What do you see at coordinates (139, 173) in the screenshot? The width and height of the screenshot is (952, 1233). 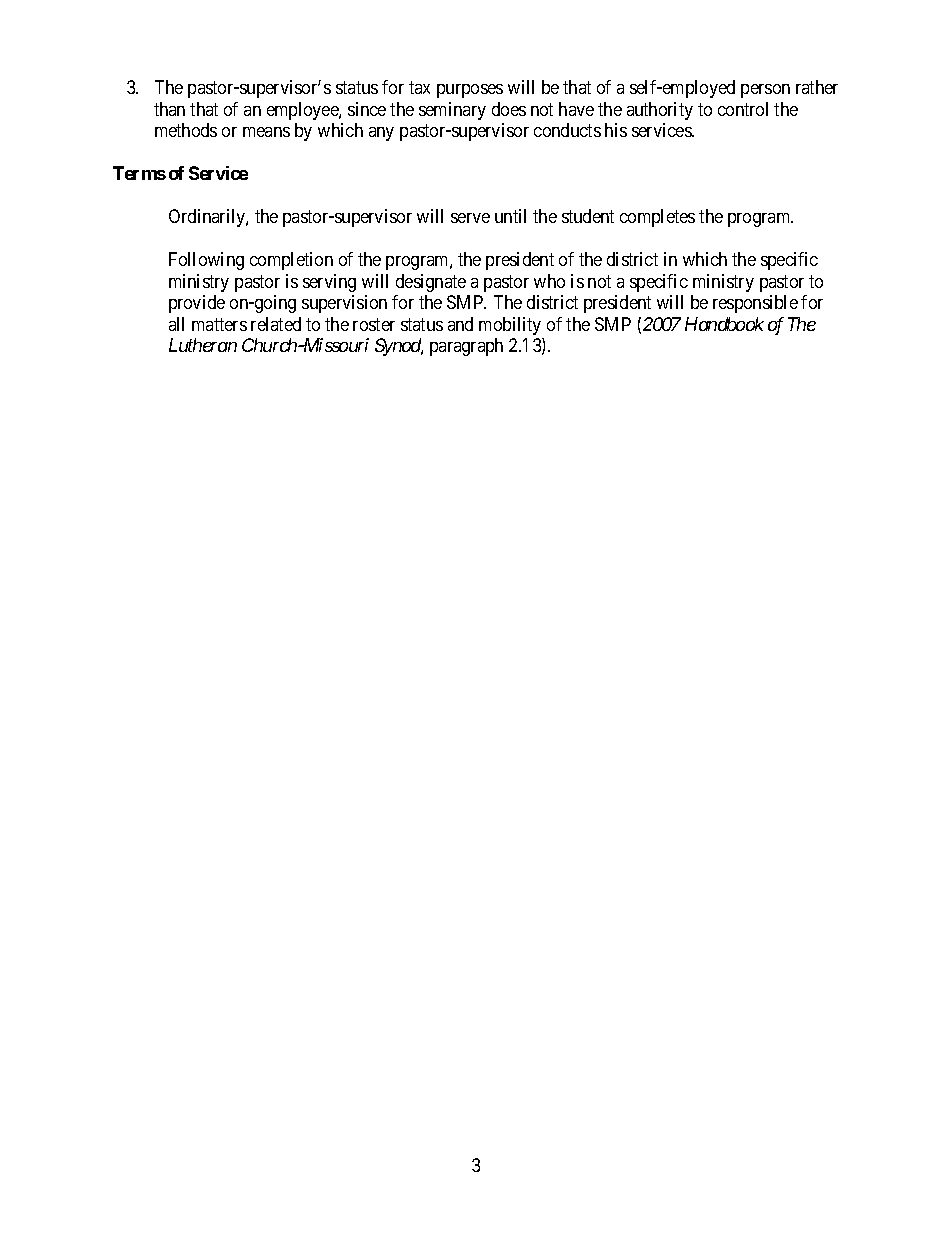 I see `Terms` at bounding box center [139, 173].
